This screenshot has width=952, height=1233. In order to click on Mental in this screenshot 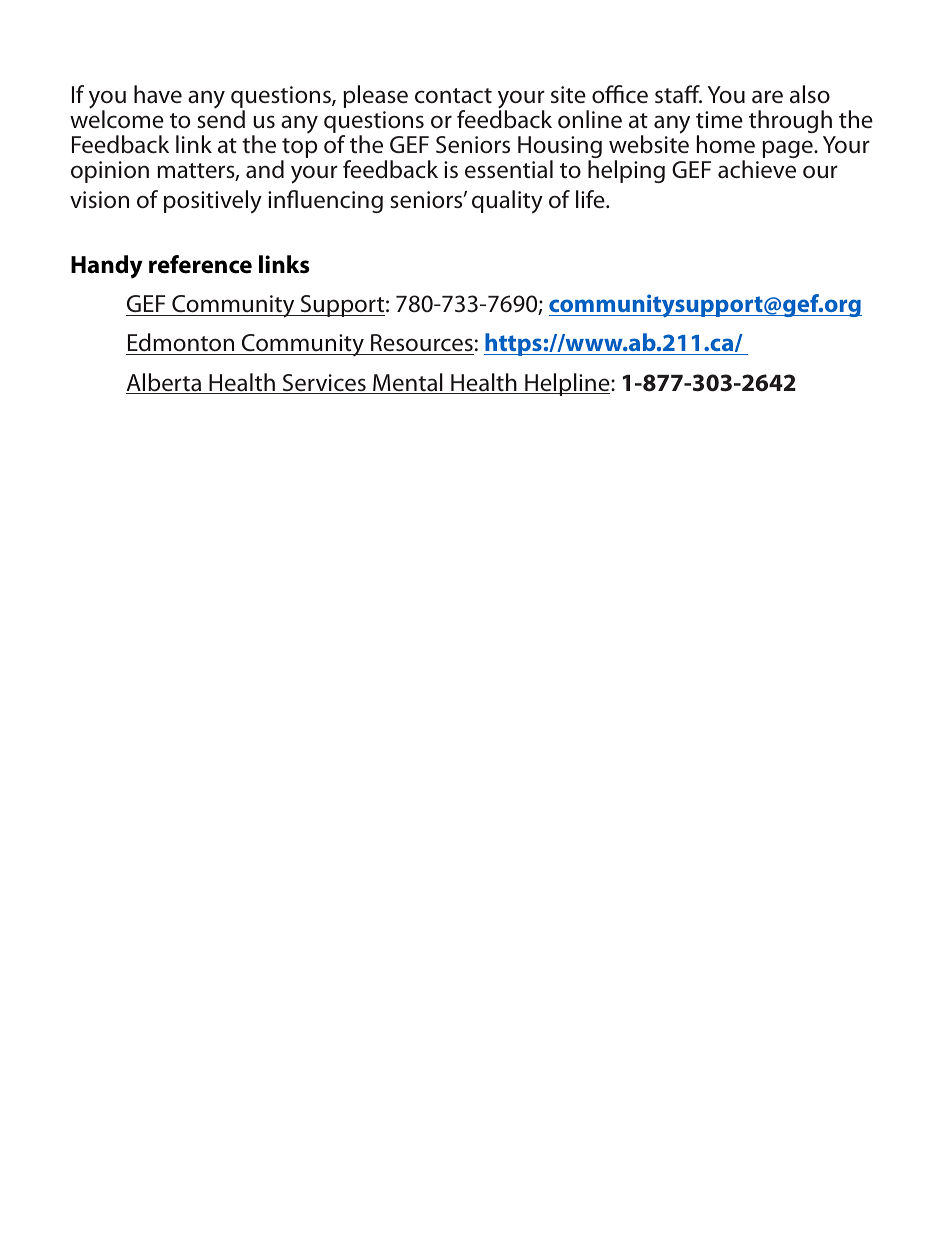, I will do `click(408, 383)`.
